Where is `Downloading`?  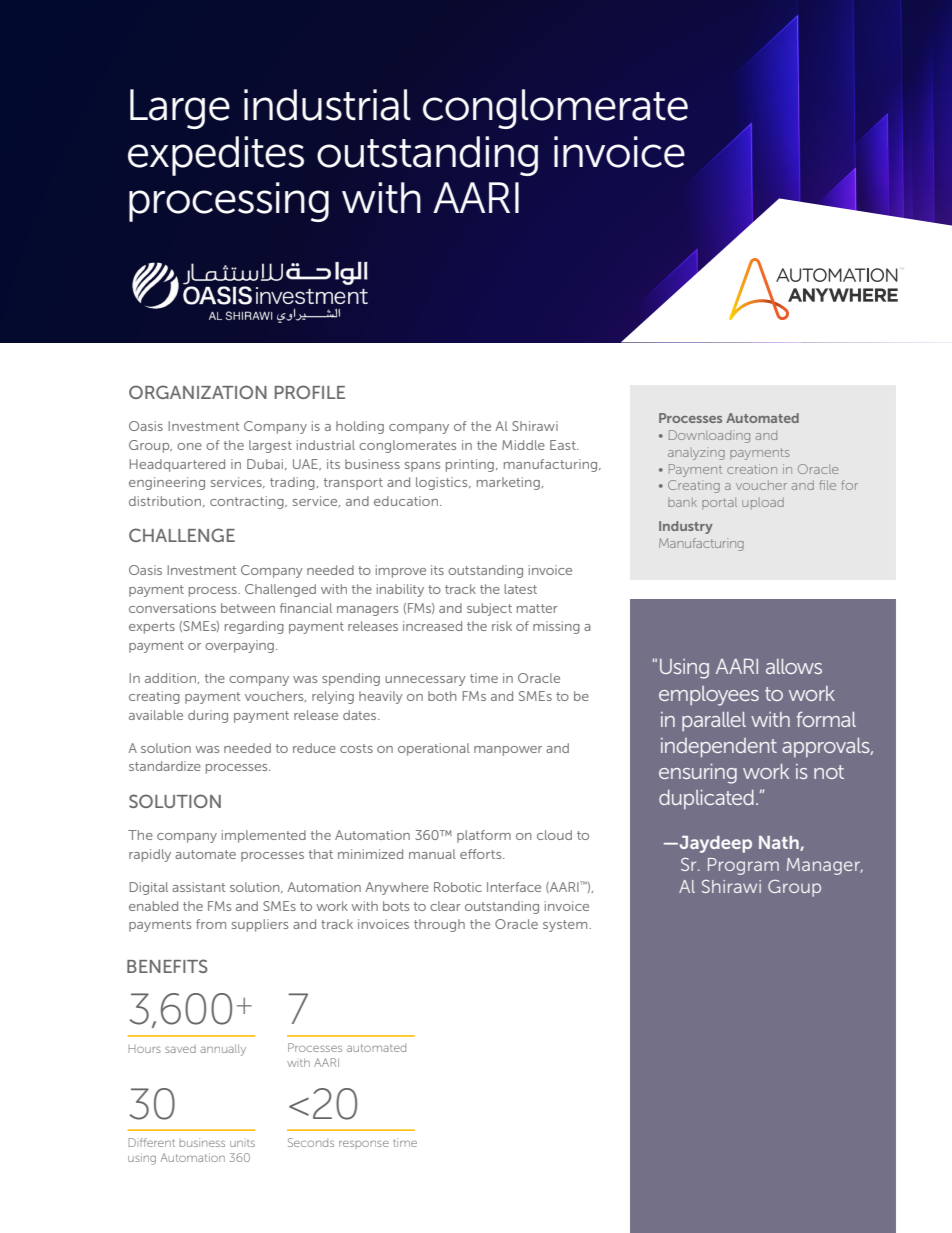
Downloading is located at coordinates (709, 436).
